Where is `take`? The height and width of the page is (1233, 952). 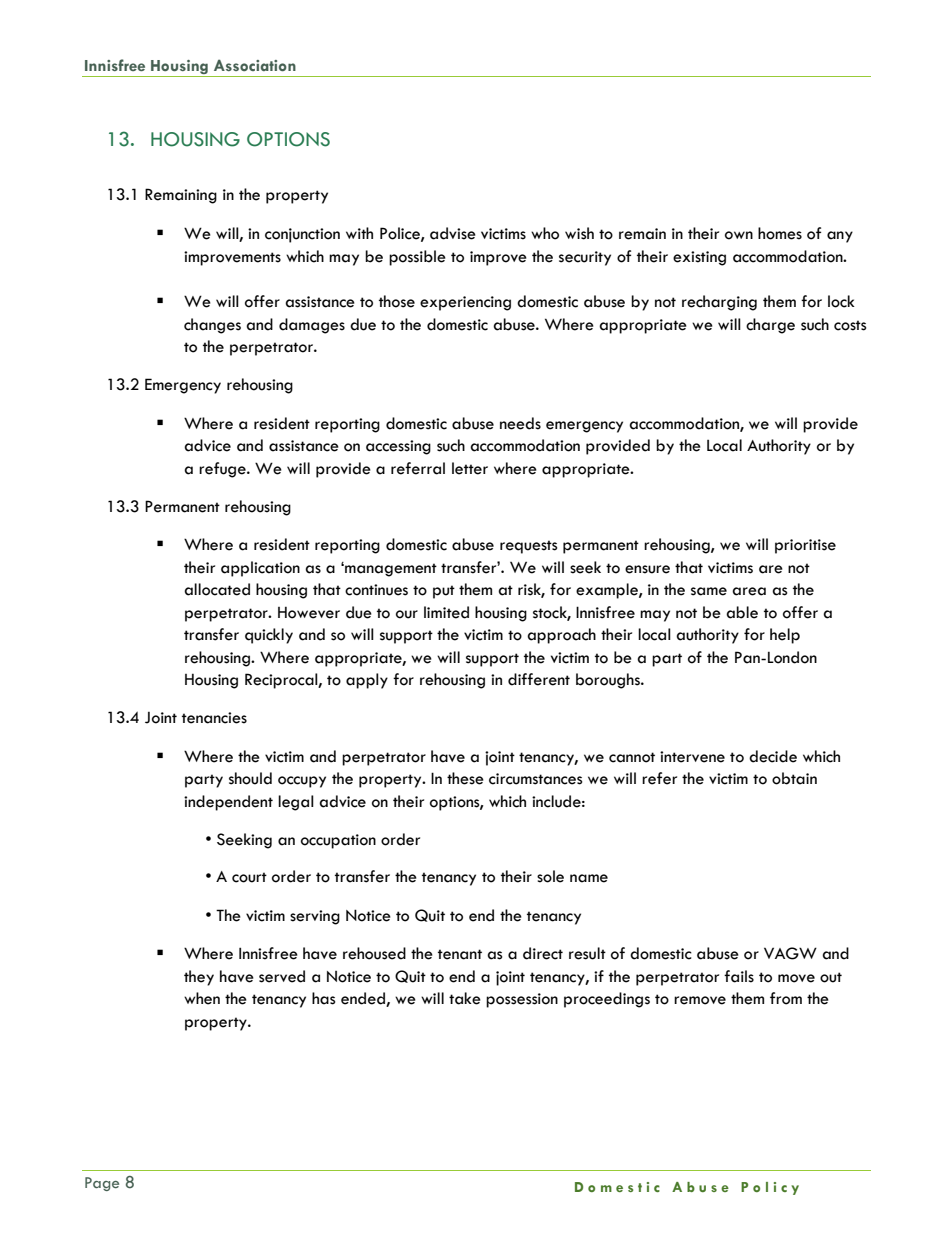 take is located at coordinates (465, 998).
